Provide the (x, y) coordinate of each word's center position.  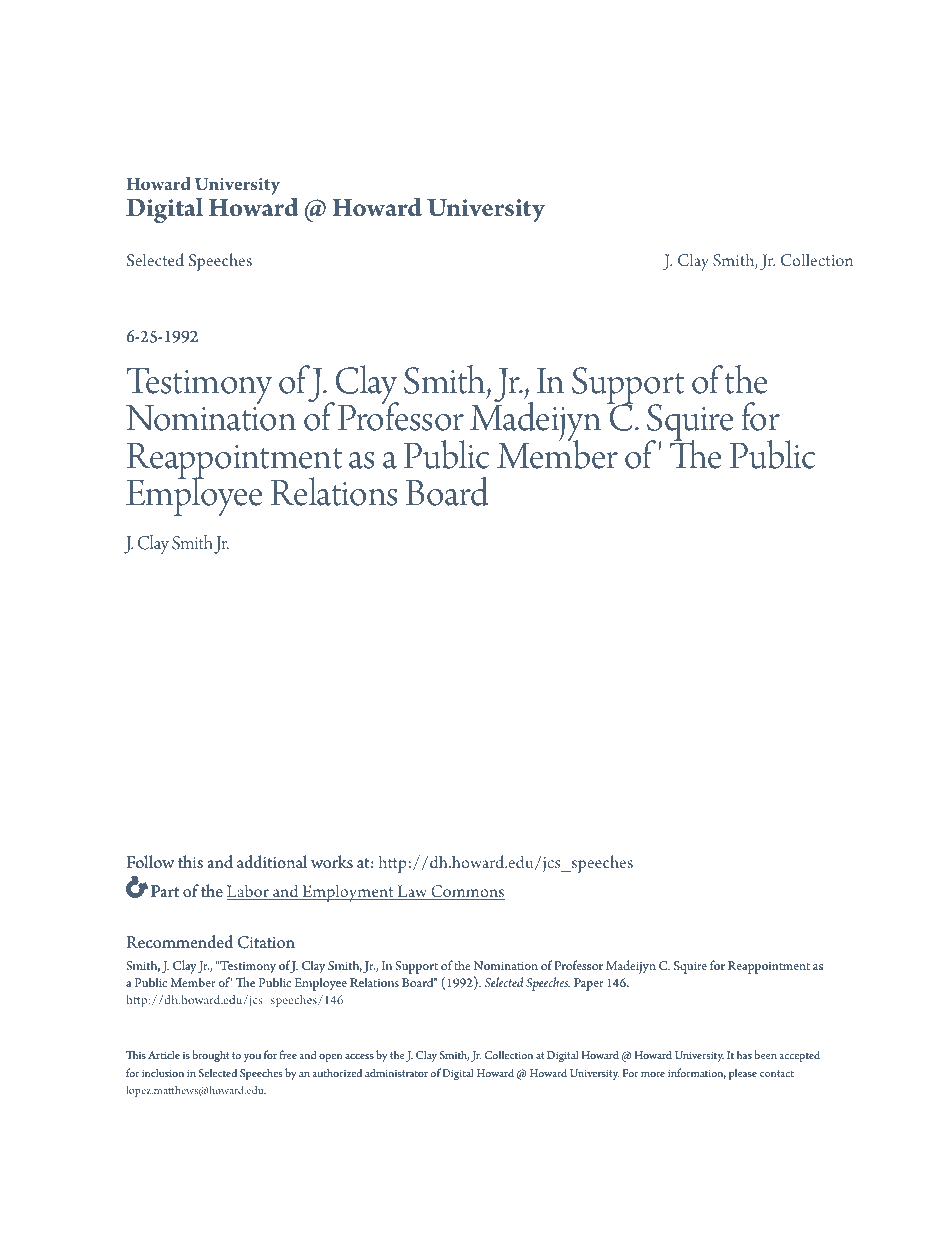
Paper (589, 984)
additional (272, 862)
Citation (266, 942)
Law (412, 892)
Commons (467, 892)
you (252, 1058)
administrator (396, 1072)
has (744, 1054)
